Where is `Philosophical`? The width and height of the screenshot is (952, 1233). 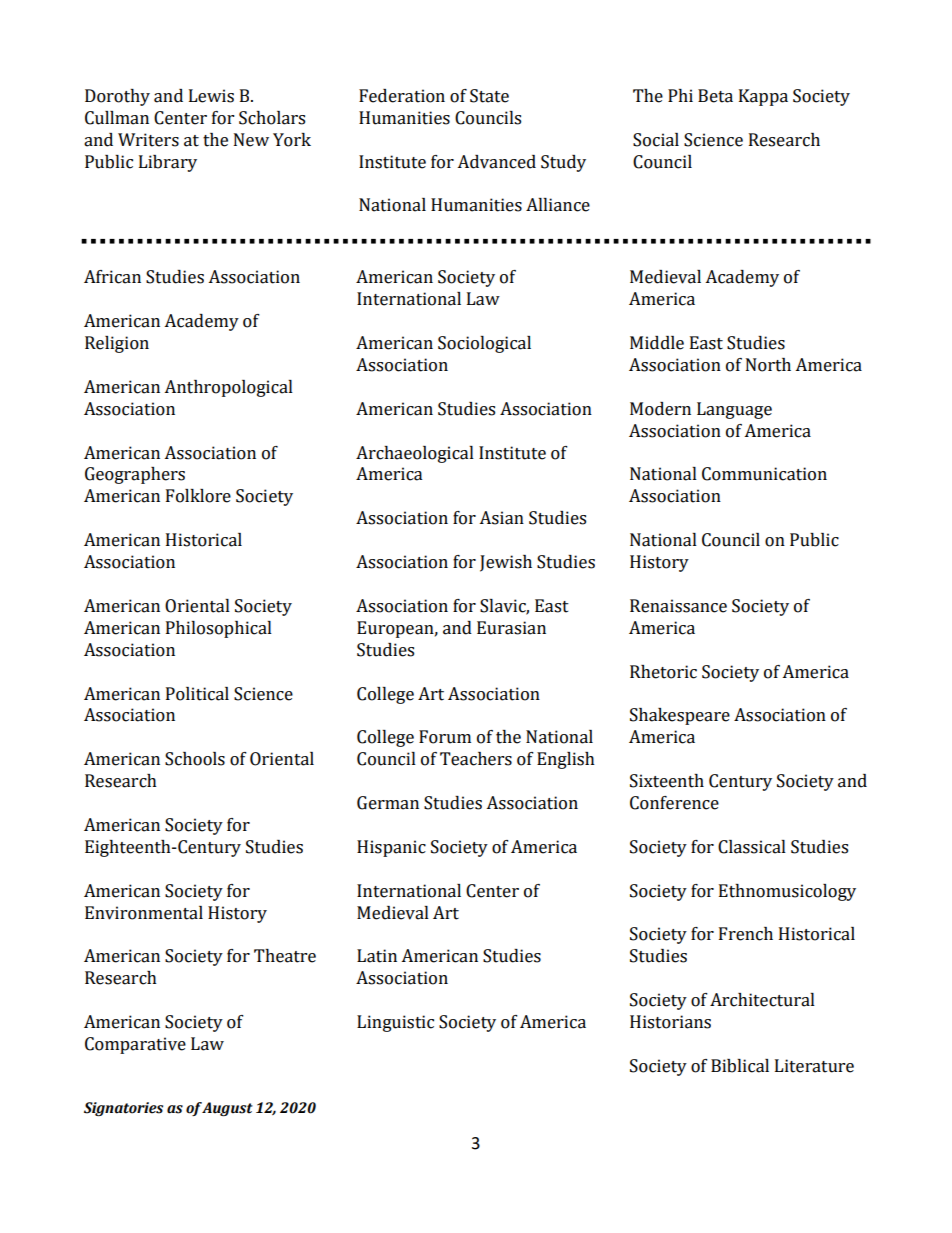
Philosophical is located at coordinates (219, 629).
